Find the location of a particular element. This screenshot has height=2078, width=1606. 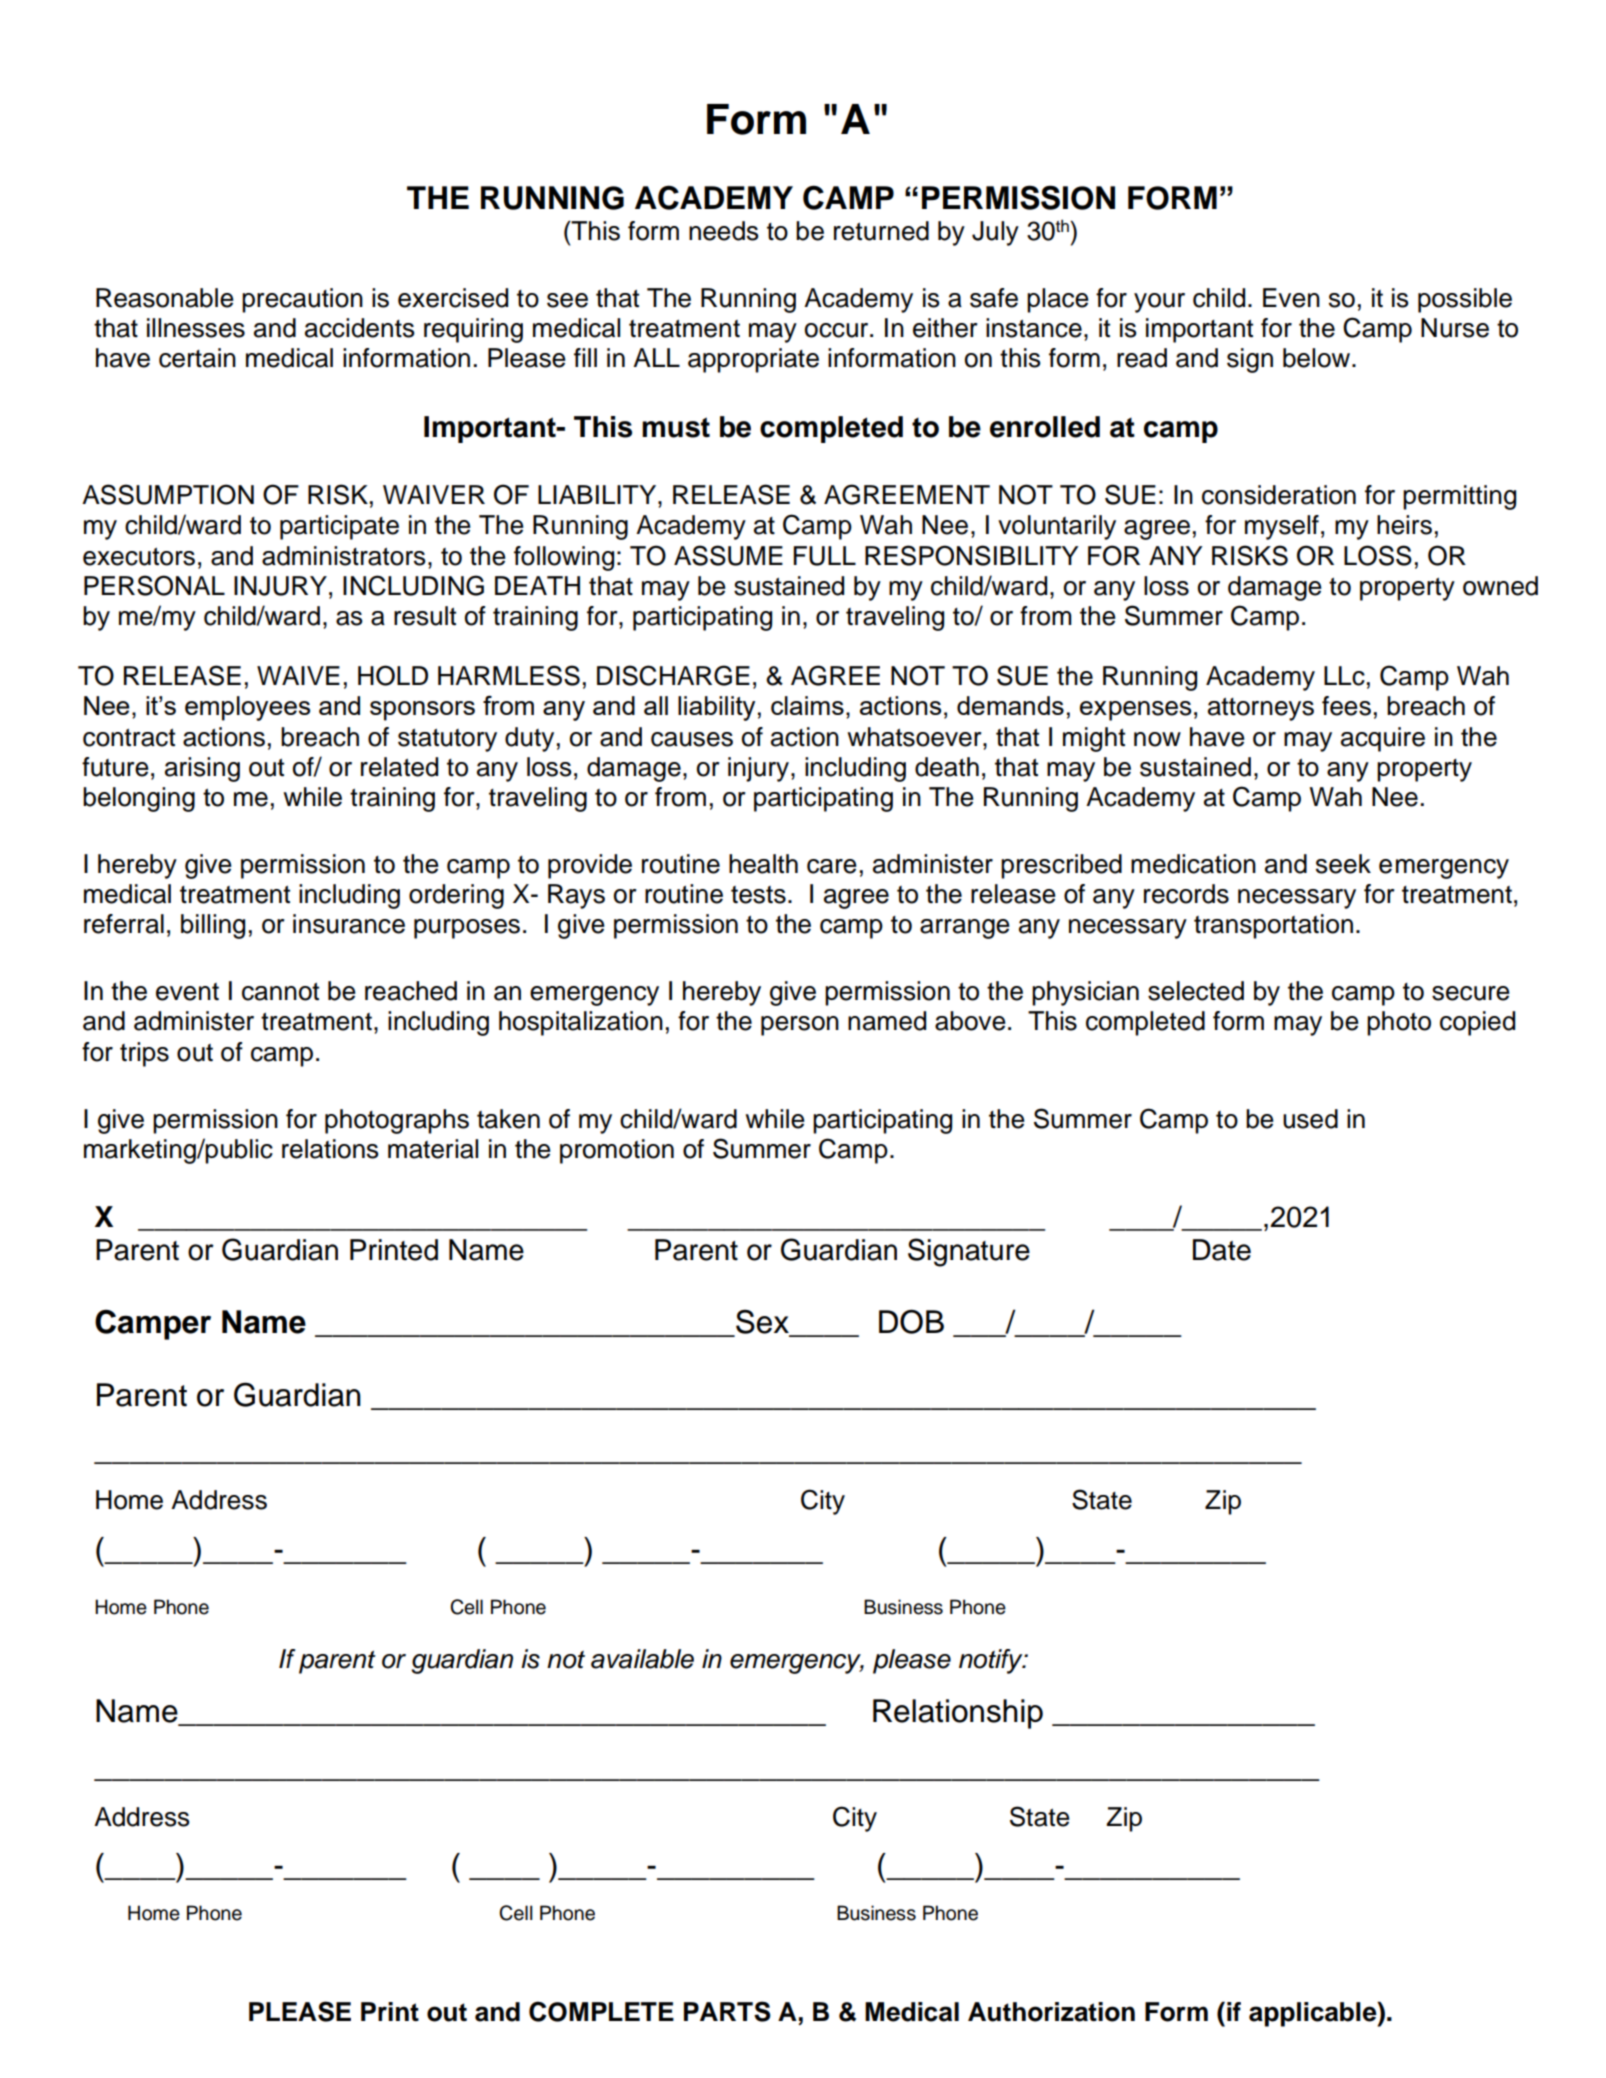

notify is located at coordinates (992, 1661).
